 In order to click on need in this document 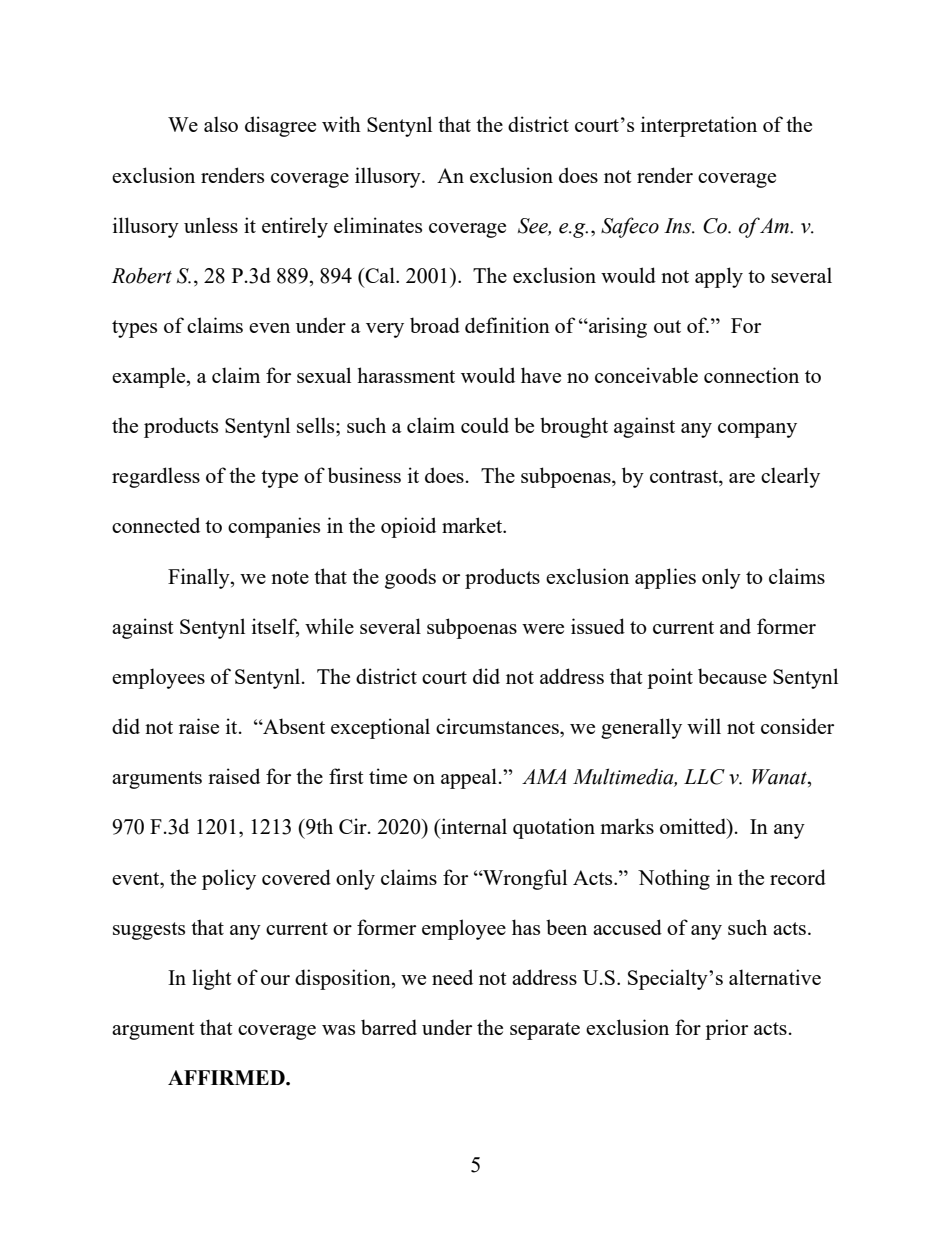, I will do `click(452, 977)`.
